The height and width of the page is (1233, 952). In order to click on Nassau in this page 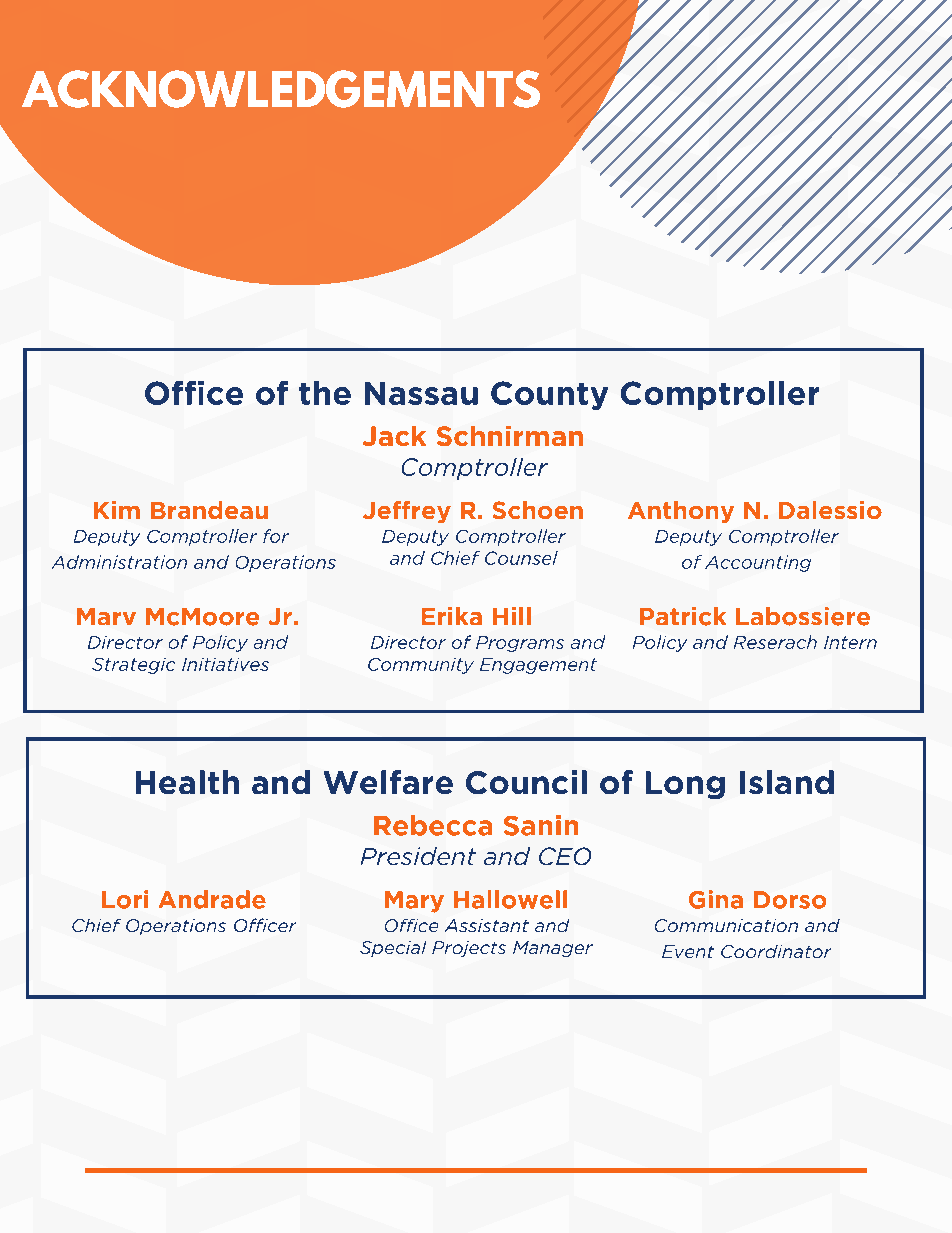, I will do `click(421, 393)`.
